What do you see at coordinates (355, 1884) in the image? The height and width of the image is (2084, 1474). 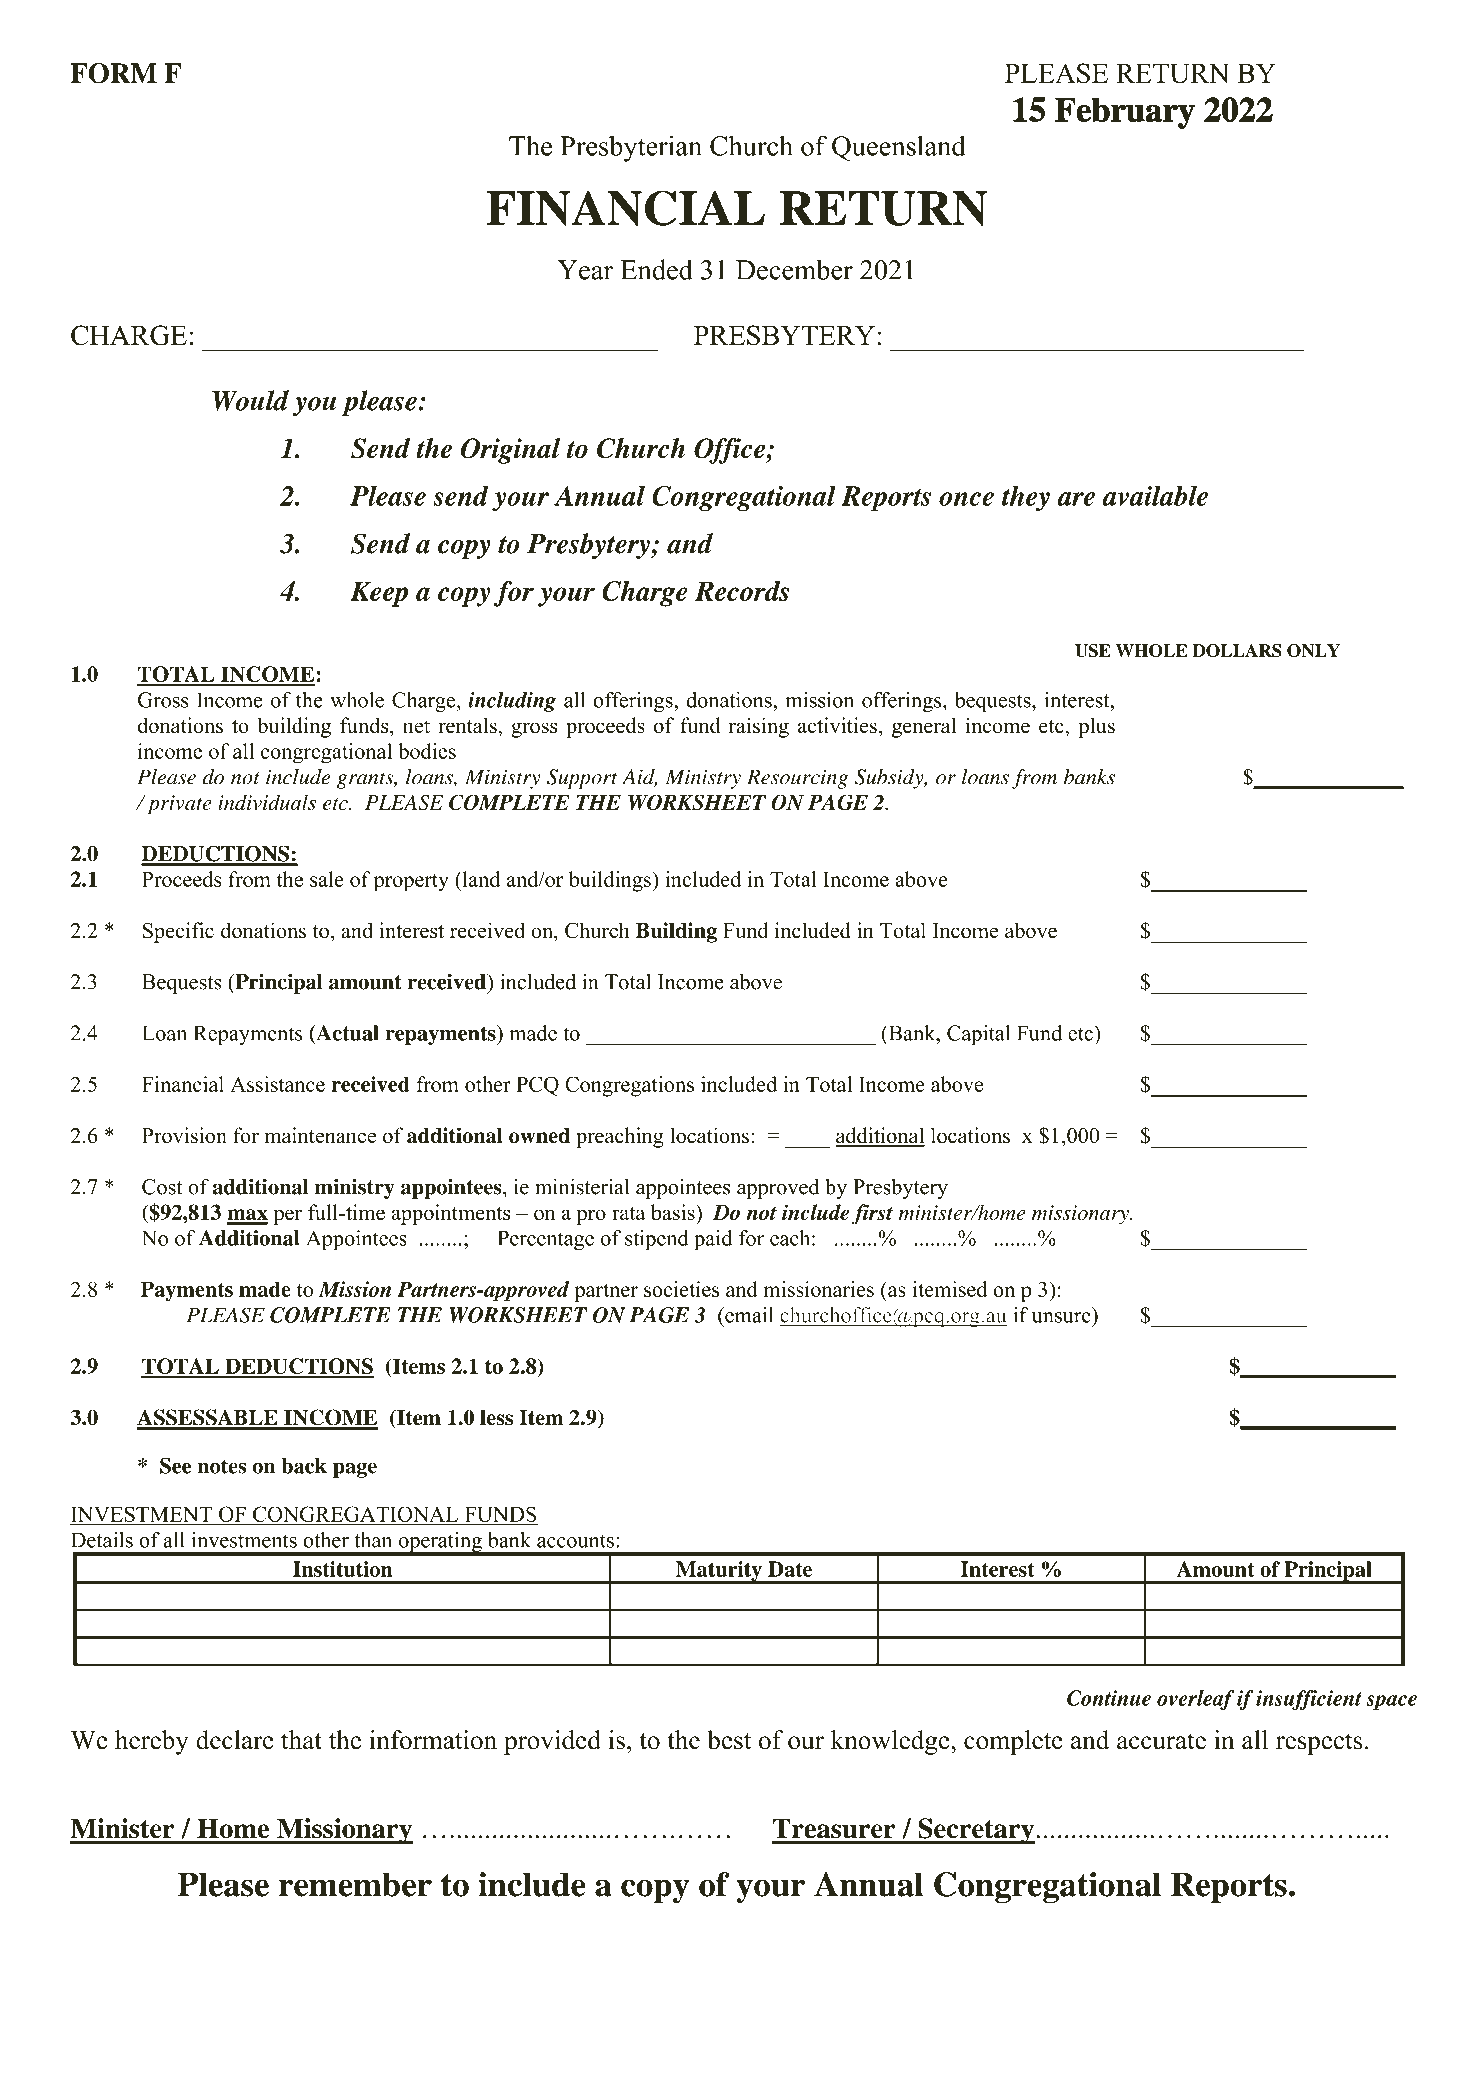 I see `remember` at bounding box center [355, 1884].
